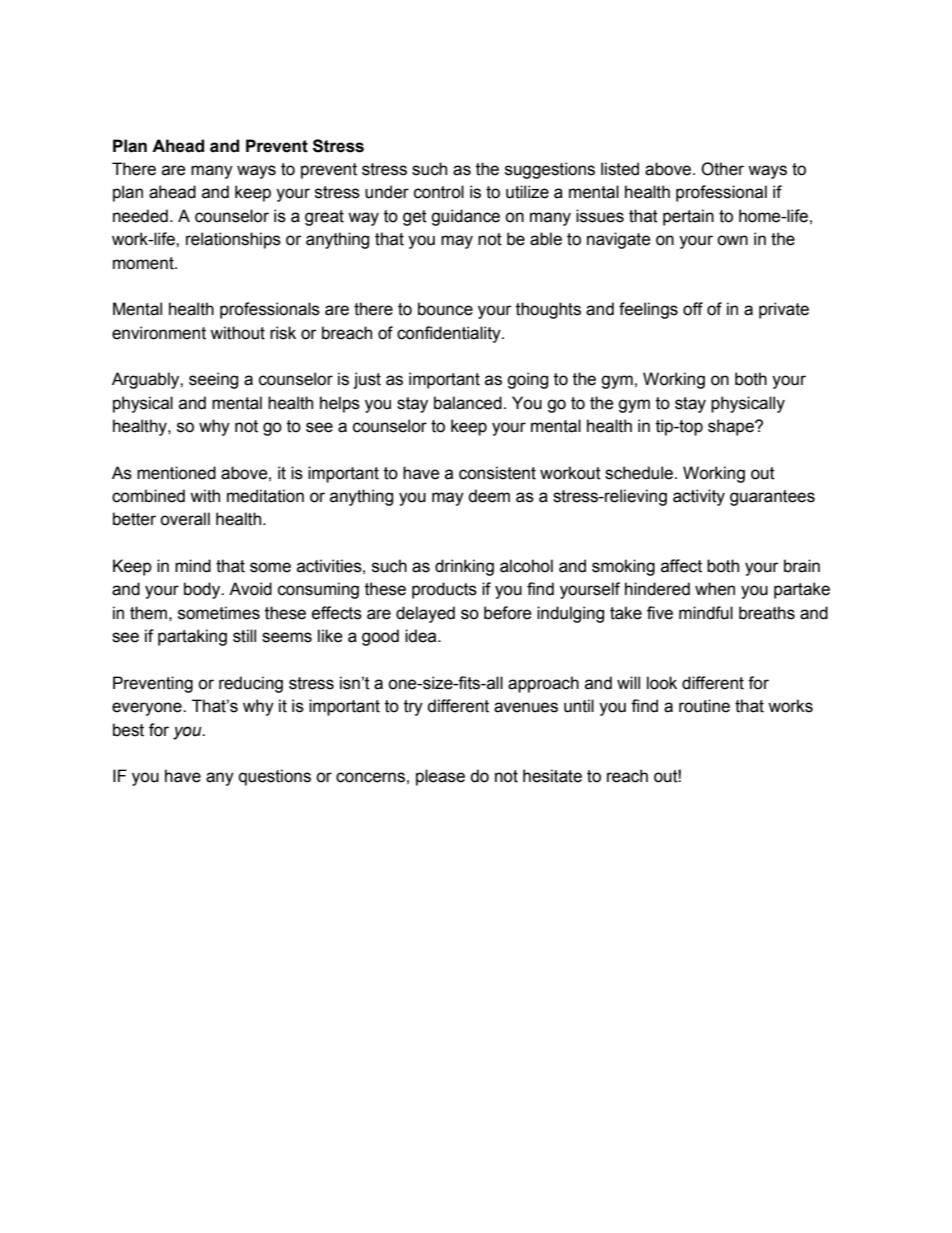 The width and height of the page is (952, 1233). What do you see at coordinates (213, 380) in the page?
I see `seeing` at bounding box center [213, 380].
